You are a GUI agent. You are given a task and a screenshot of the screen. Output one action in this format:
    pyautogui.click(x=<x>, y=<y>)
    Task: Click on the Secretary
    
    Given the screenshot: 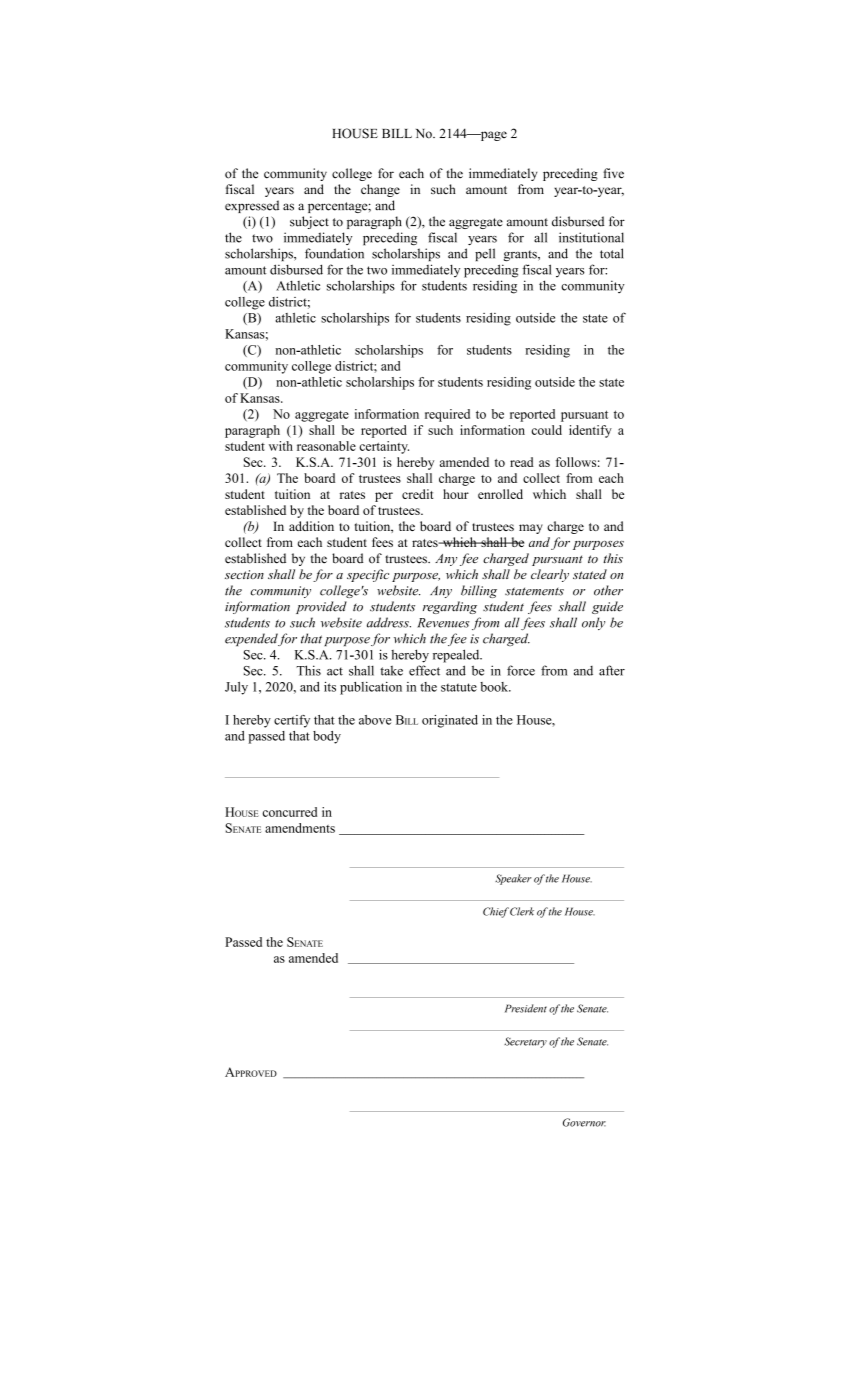 What is the action you would take?
    pyautogui.click(x=525, y=1042)
